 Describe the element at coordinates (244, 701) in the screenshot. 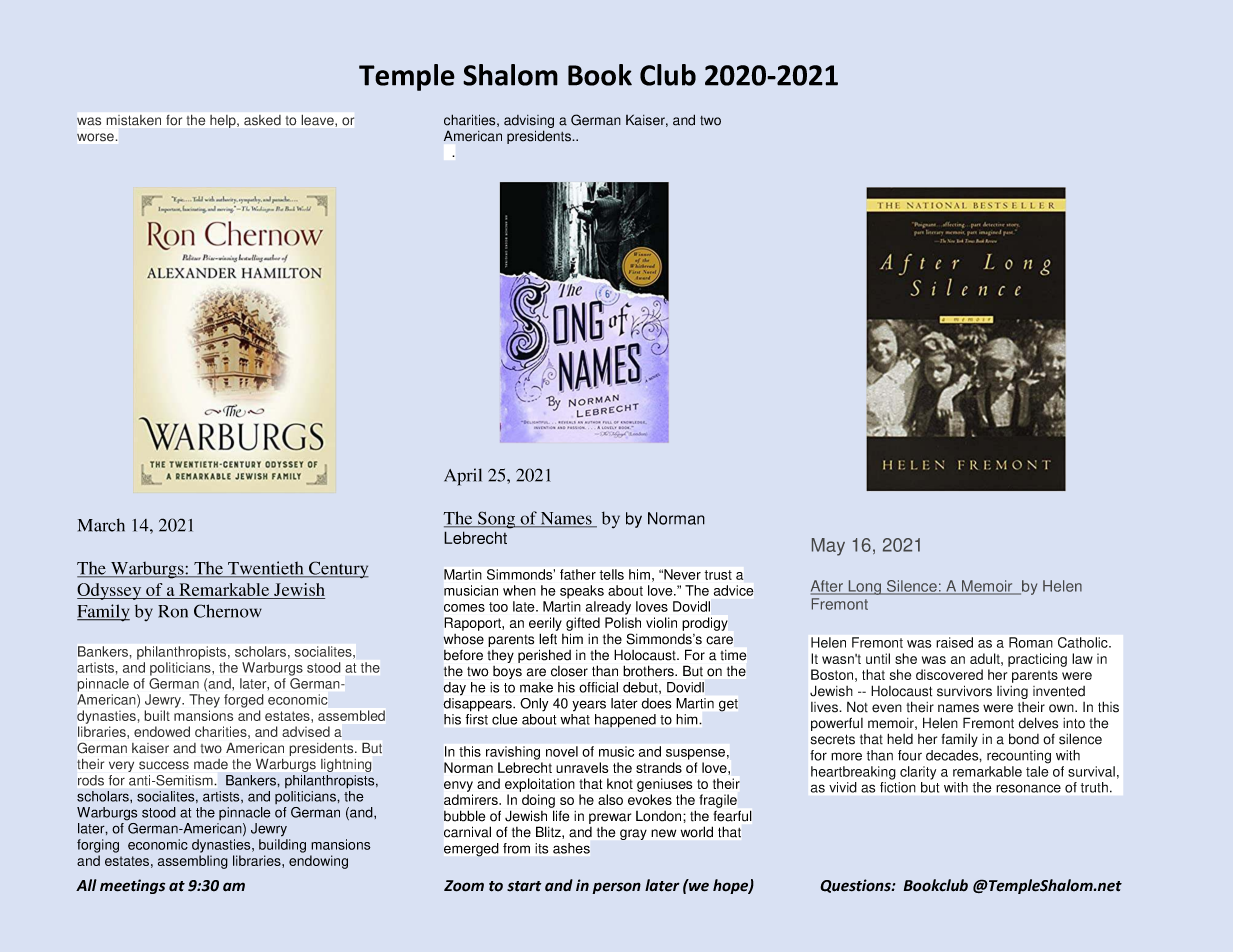

I see `forged` at that location.
